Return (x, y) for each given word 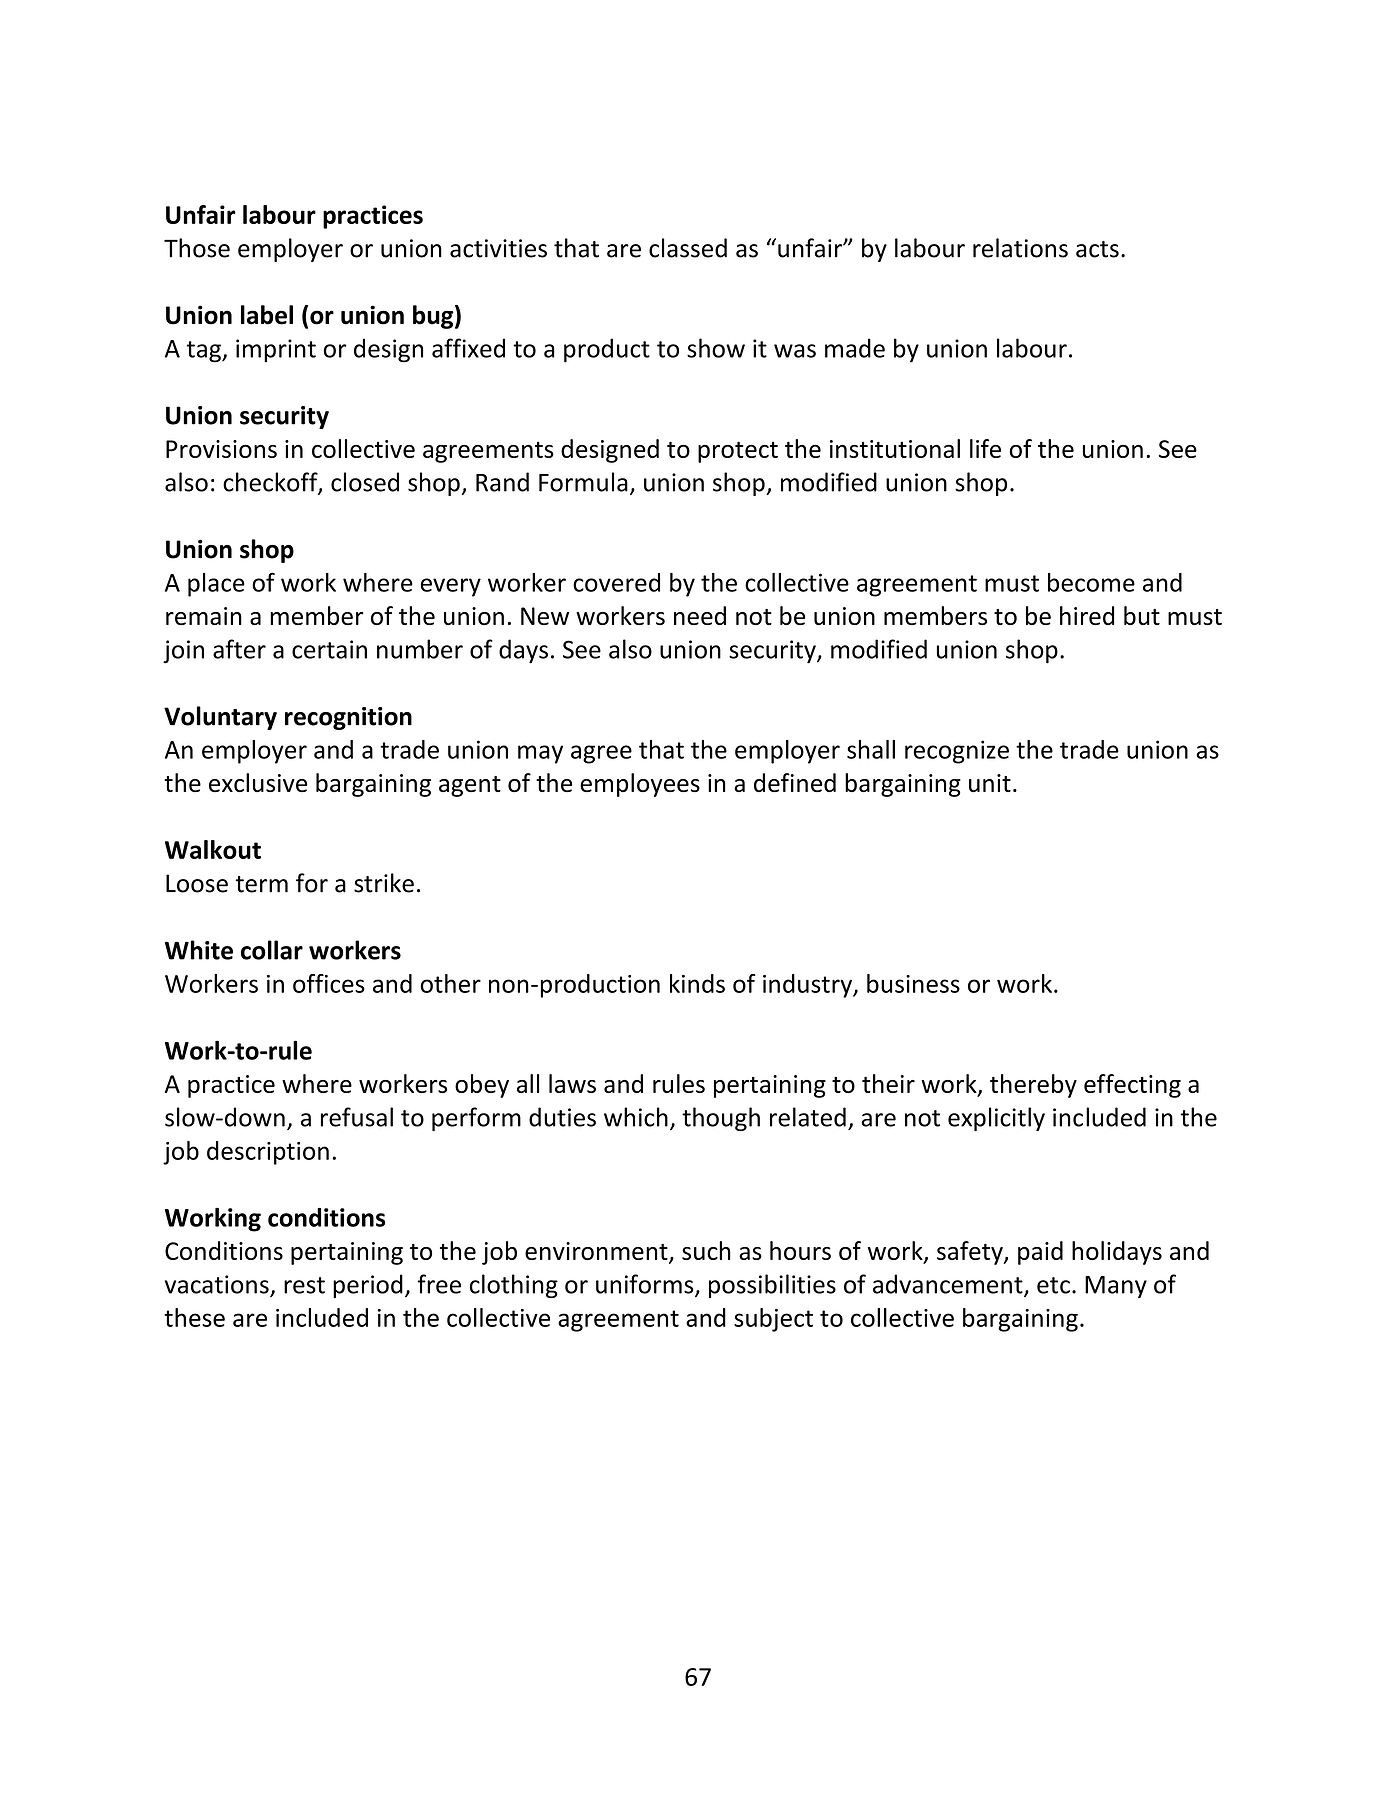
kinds (697, 983)
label (267, 315)
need (700, 615)
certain (329, 649)
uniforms (646, 1285)
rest (304, 1285)
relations (1020, 248)
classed (688, 248)
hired (1087, 615)
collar (272, 950)
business (913, 983)
